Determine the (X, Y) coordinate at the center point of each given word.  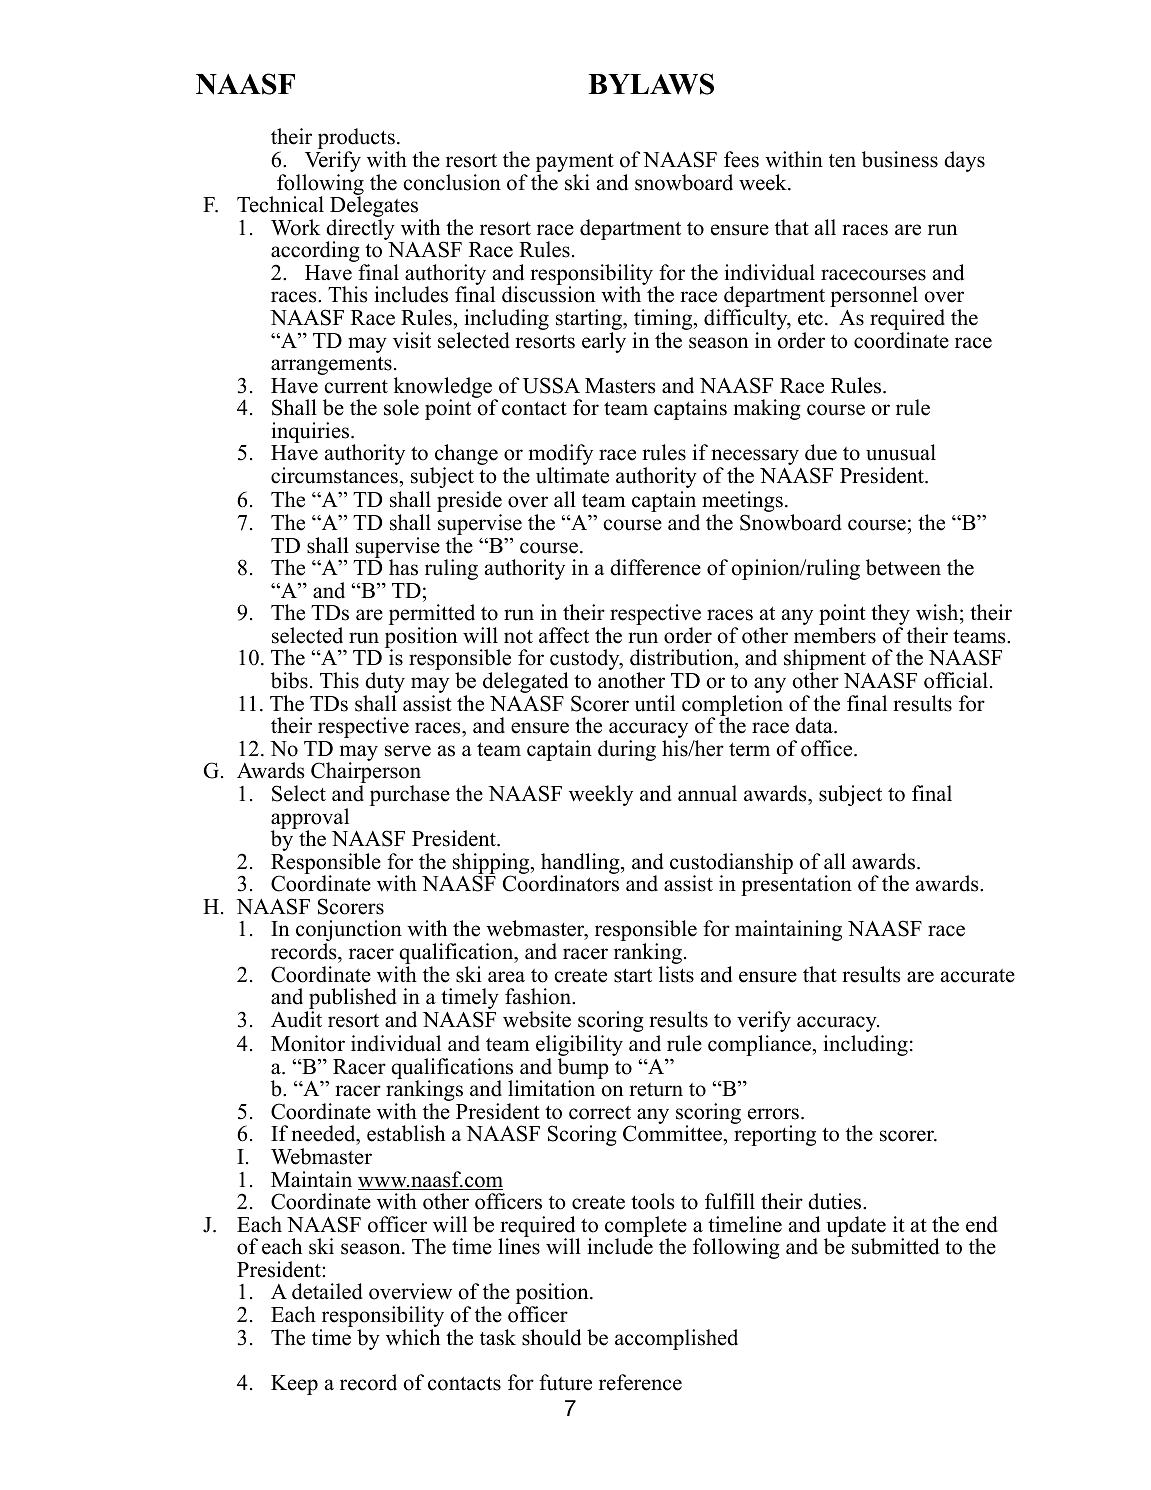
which (413, 1337)
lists (676, 974)
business (900, 159)
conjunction (349, 932)
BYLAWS (651, 84)
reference (640, 1382)
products (356, 140)
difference (655, 567)
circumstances (334, 475)
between (903, 567)
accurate (978, 976)
